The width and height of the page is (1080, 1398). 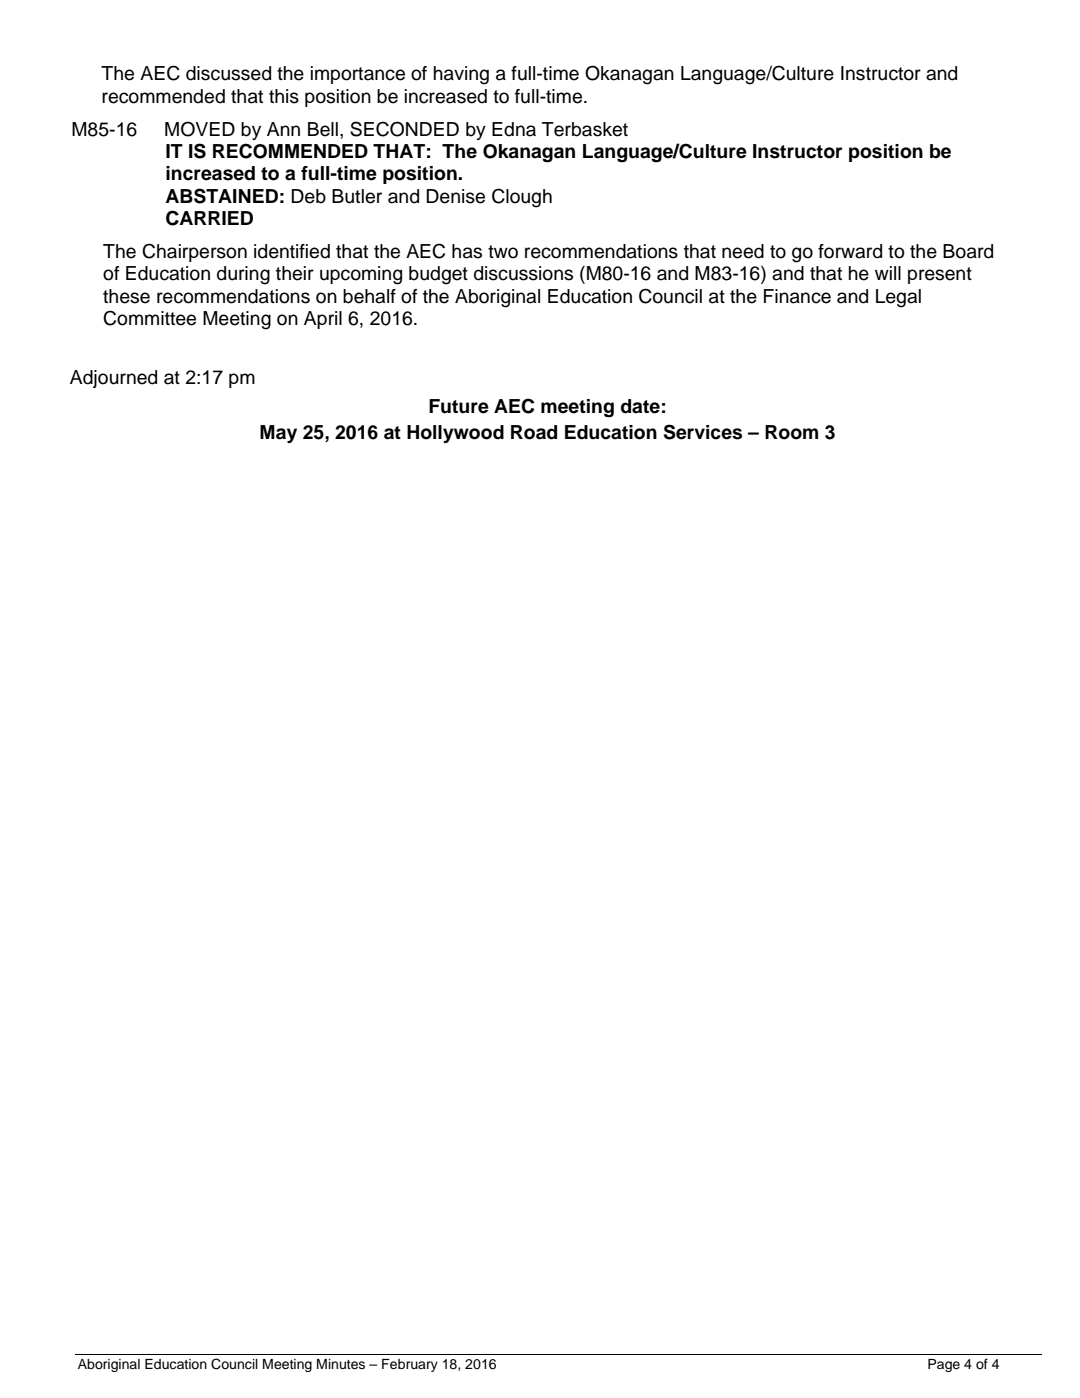 I want to click on February, so click(x=410, y=1365).
